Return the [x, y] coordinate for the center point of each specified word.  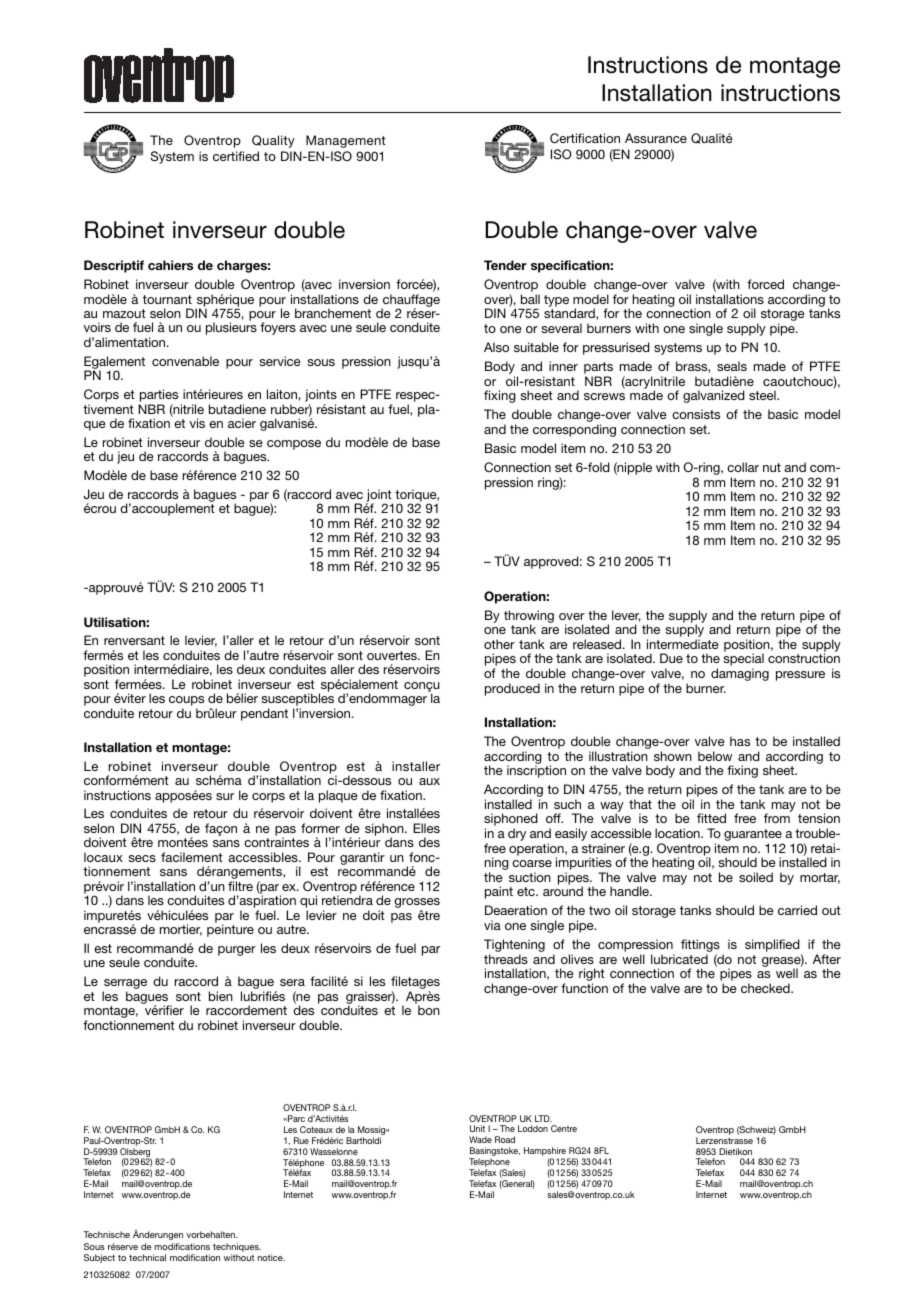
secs [142, 858]
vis [197, 423]
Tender [505, 265]
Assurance [656, 138]
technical [147, 1257]
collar [743, 467]
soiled [756, 877]
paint [499, 892]
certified [236, 156]
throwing [529, 617]
